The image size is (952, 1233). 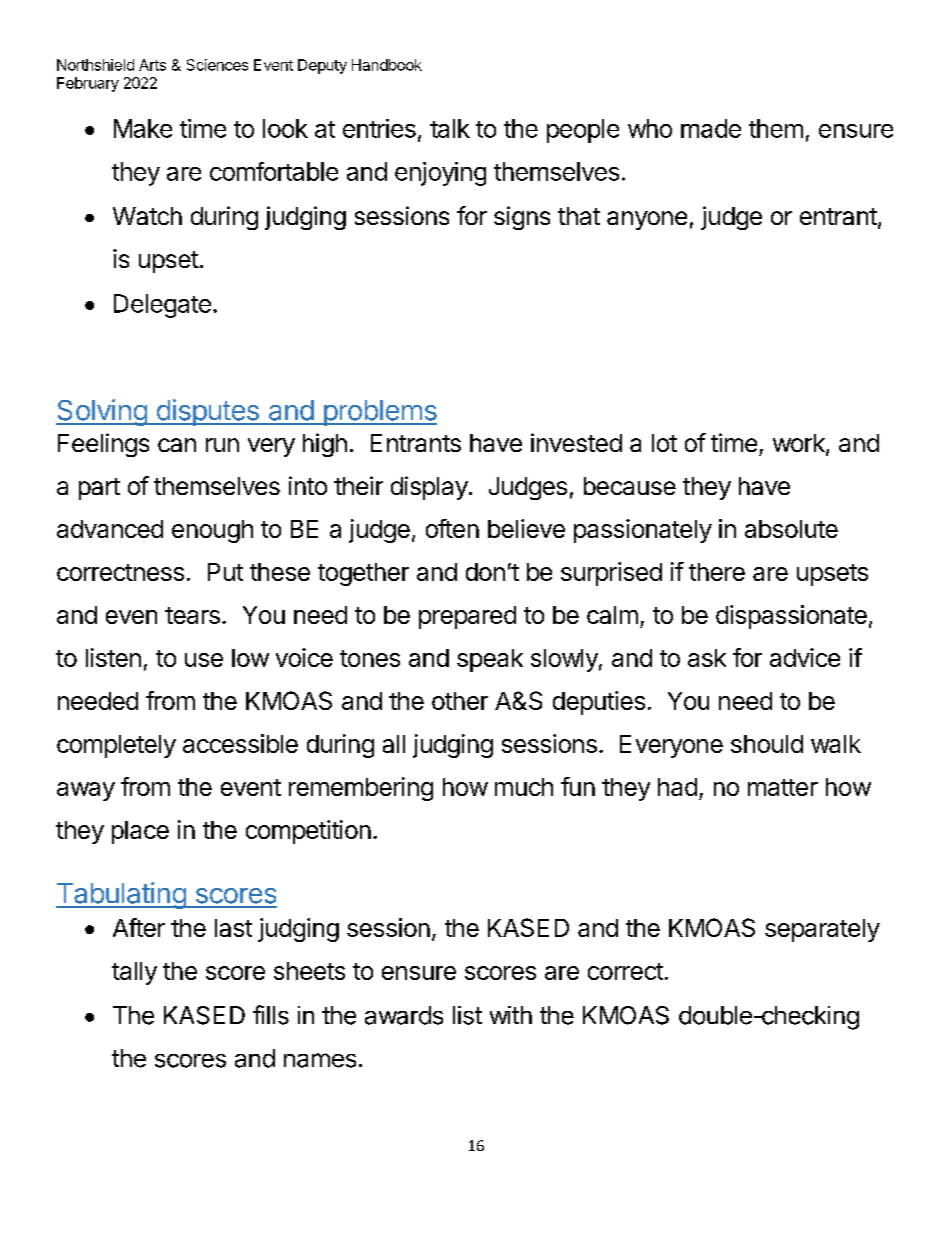 What do you see at coordinates (450, 128) in the page?
I see `talk` at bounding box center [450, 128].
